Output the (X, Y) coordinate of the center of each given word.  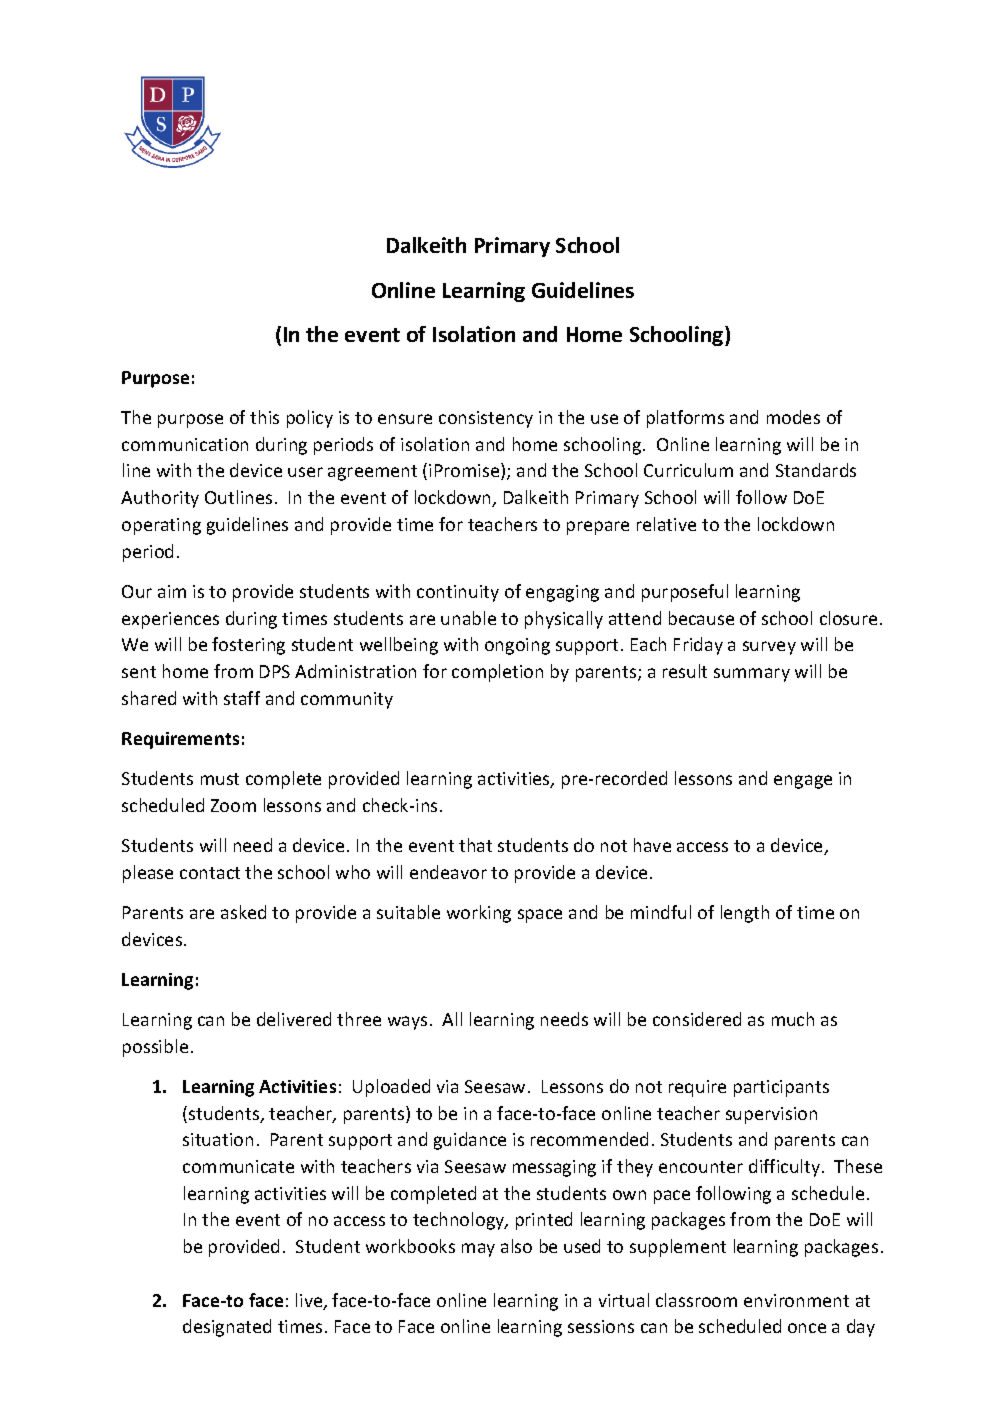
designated (227, 1328)
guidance (470, 1141)
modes (793, 417)
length (745, 914)
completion (497, 673)
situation (218, 1139)
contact (210, 873)
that (475, 845)
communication (185, 444)
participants (781, 1088)
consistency (486, 419)
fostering (248, 646)
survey (769, 648)
